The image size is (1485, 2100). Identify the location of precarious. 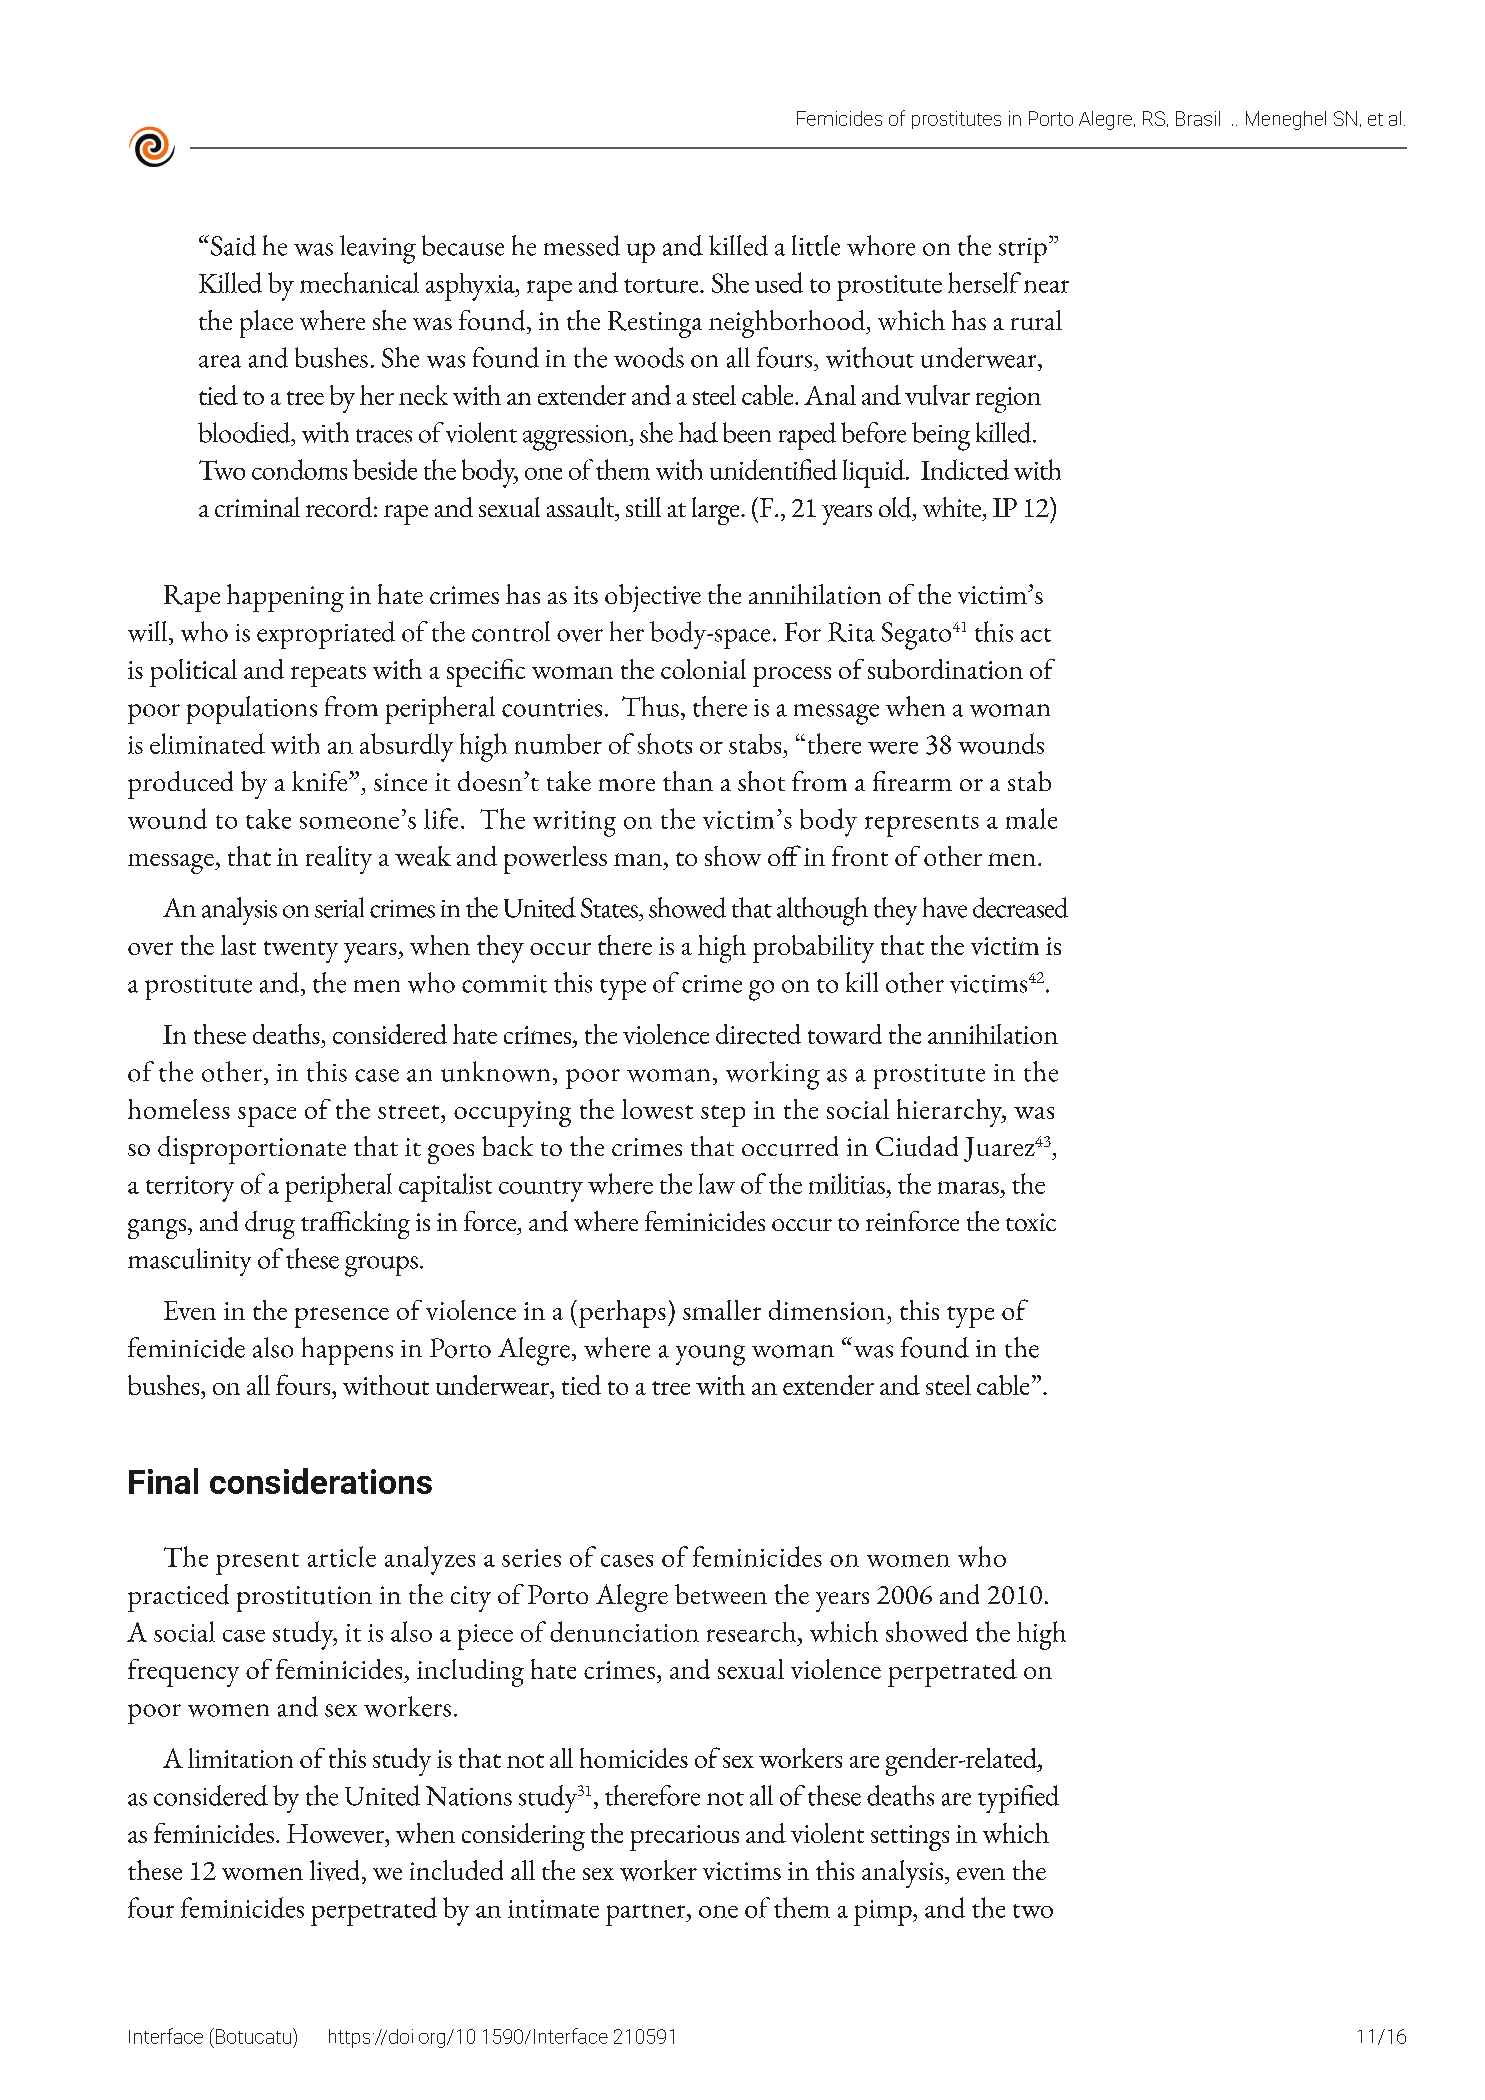
(684, 1838).
